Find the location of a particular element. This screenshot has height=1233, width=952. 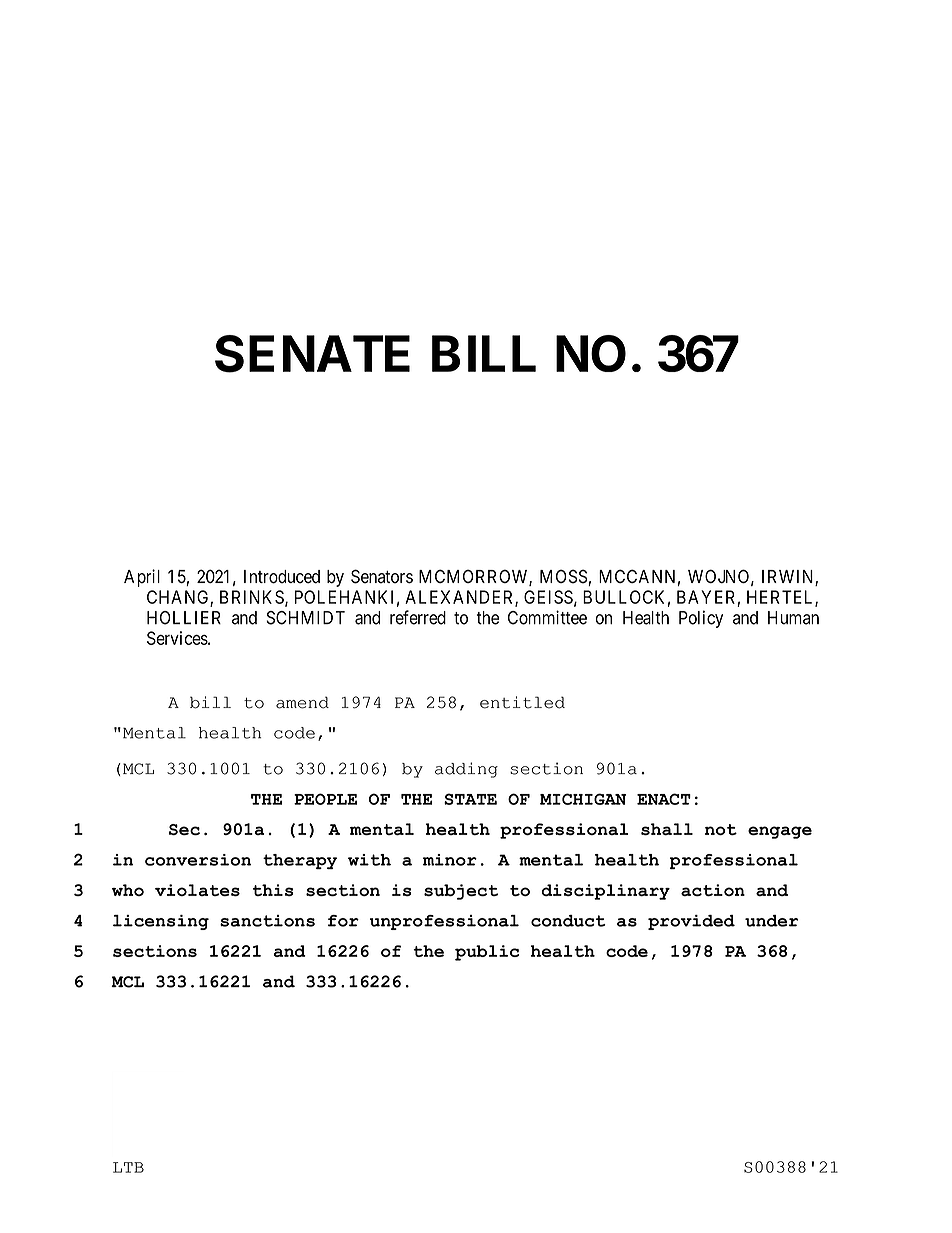

Policy is located at coordinates (701, 619).
